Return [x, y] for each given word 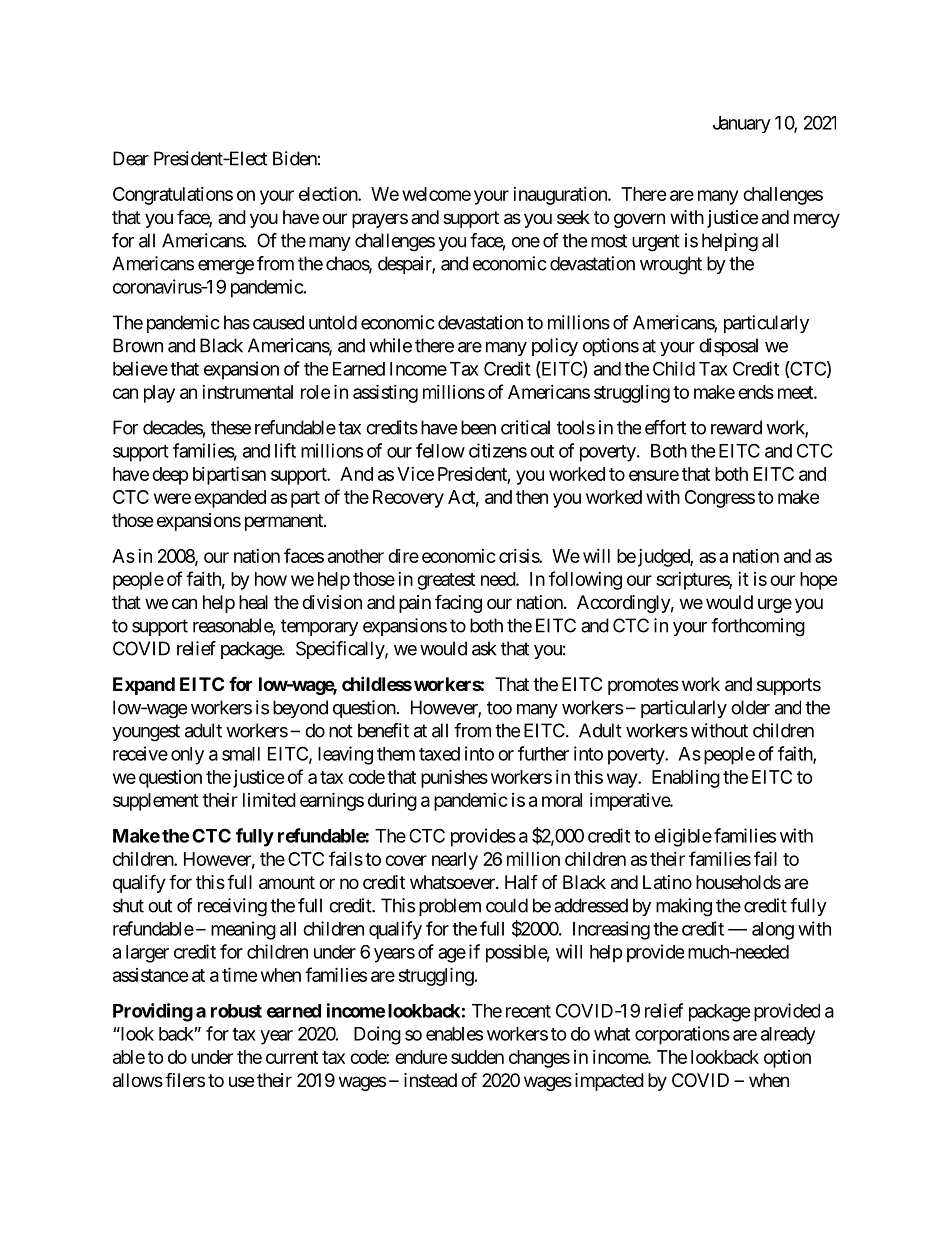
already [788, 1036]
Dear [131, 158]
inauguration [561, 196]
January [742, 124]
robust [236, 1011]
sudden [477, 1057]
